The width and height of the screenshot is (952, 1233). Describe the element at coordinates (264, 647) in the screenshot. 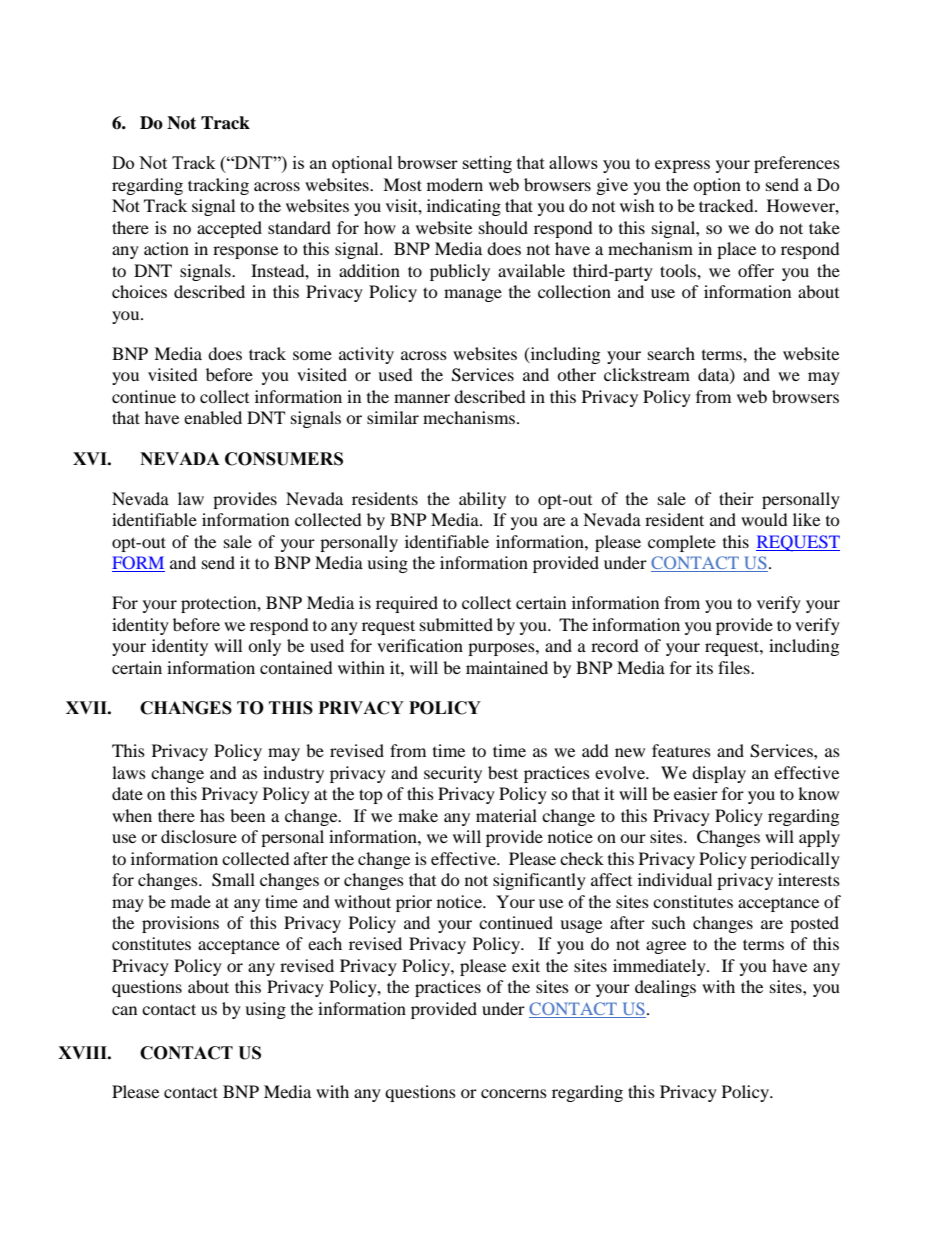

I see `only` at that location.
